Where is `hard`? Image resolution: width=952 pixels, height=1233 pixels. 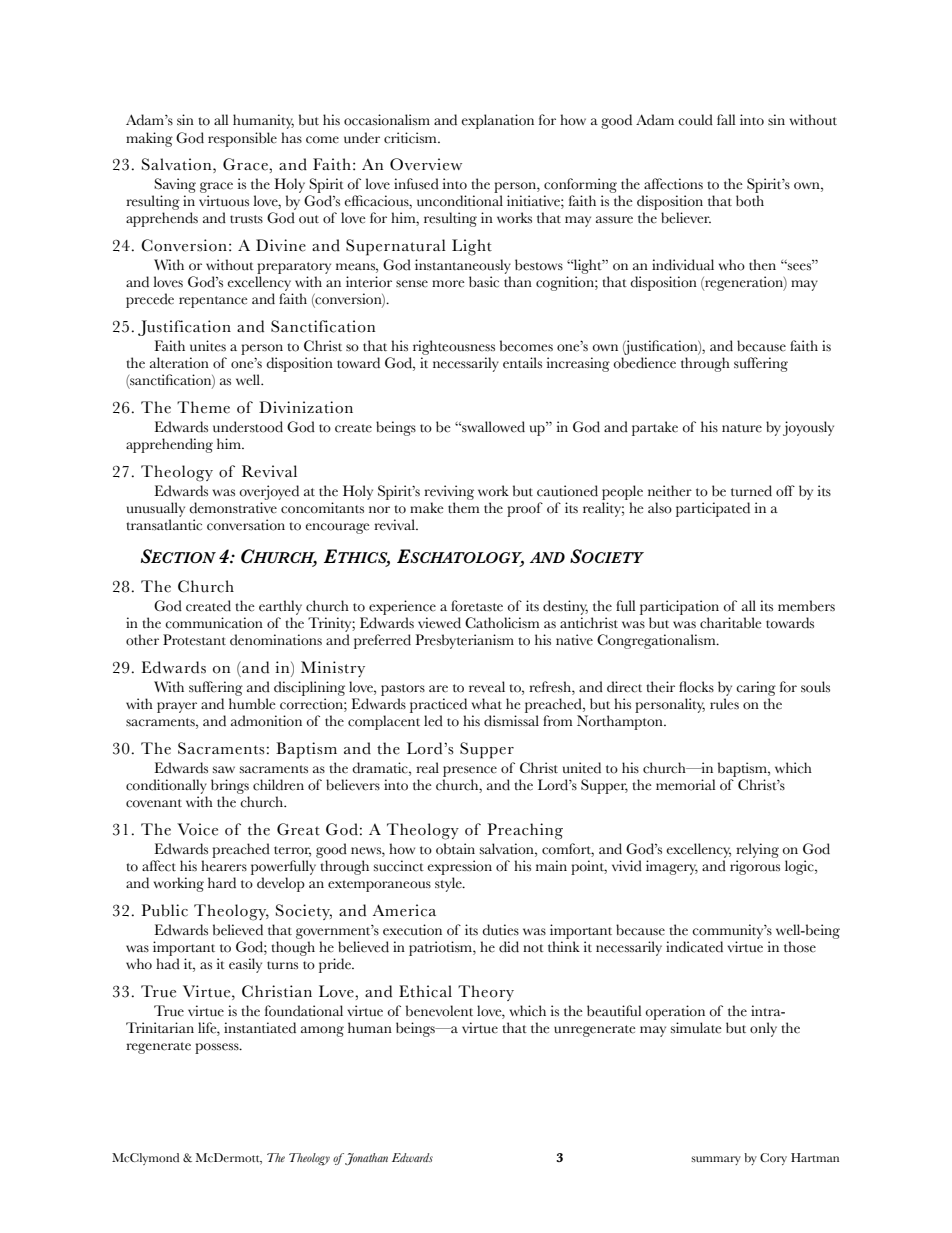
hard is located at coordinates (222, 882).
